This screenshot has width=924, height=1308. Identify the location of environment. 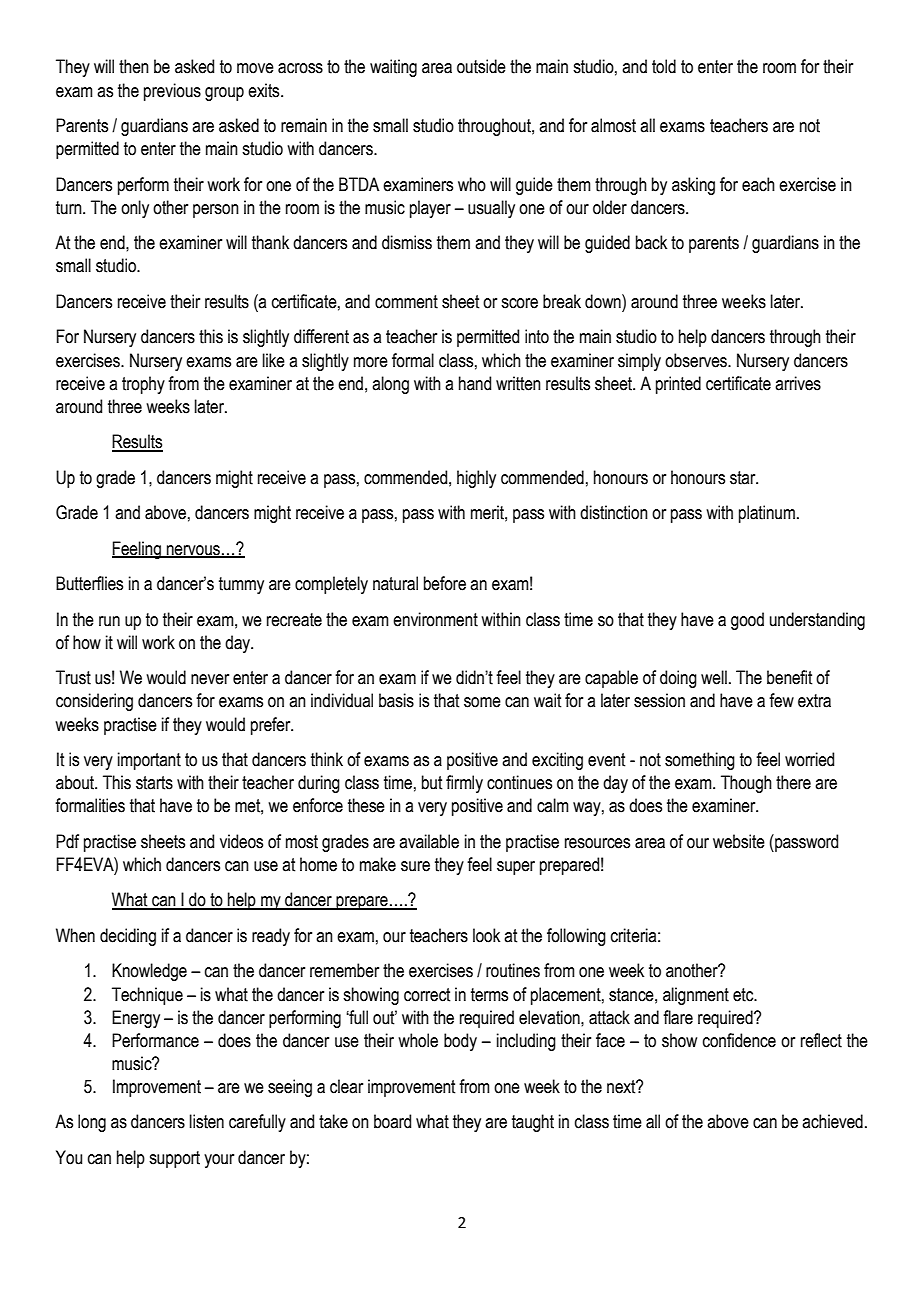
(435, 619).
